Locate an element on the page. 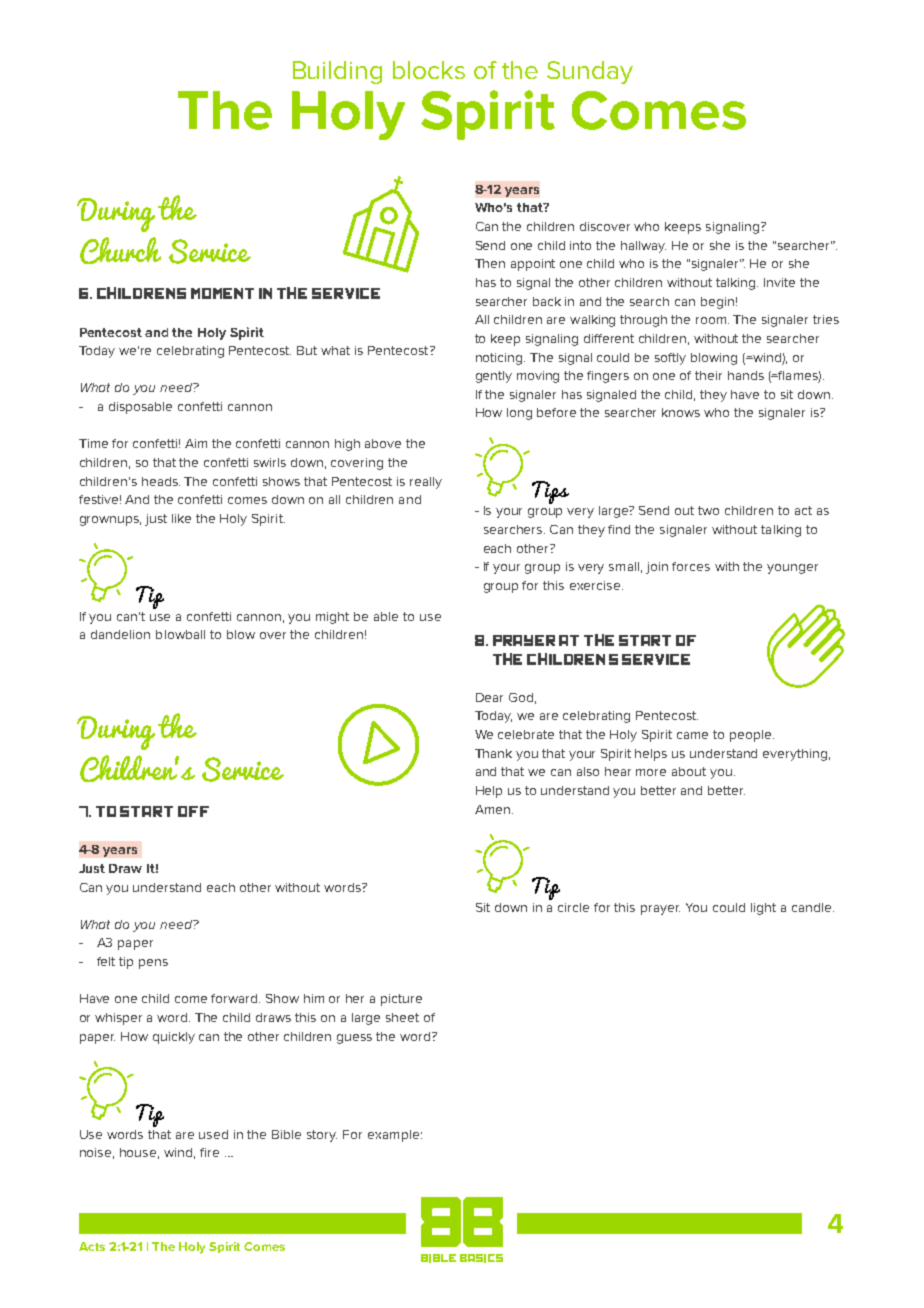 The image size is (924, 1308). people is located at coordinates (752, 736).
